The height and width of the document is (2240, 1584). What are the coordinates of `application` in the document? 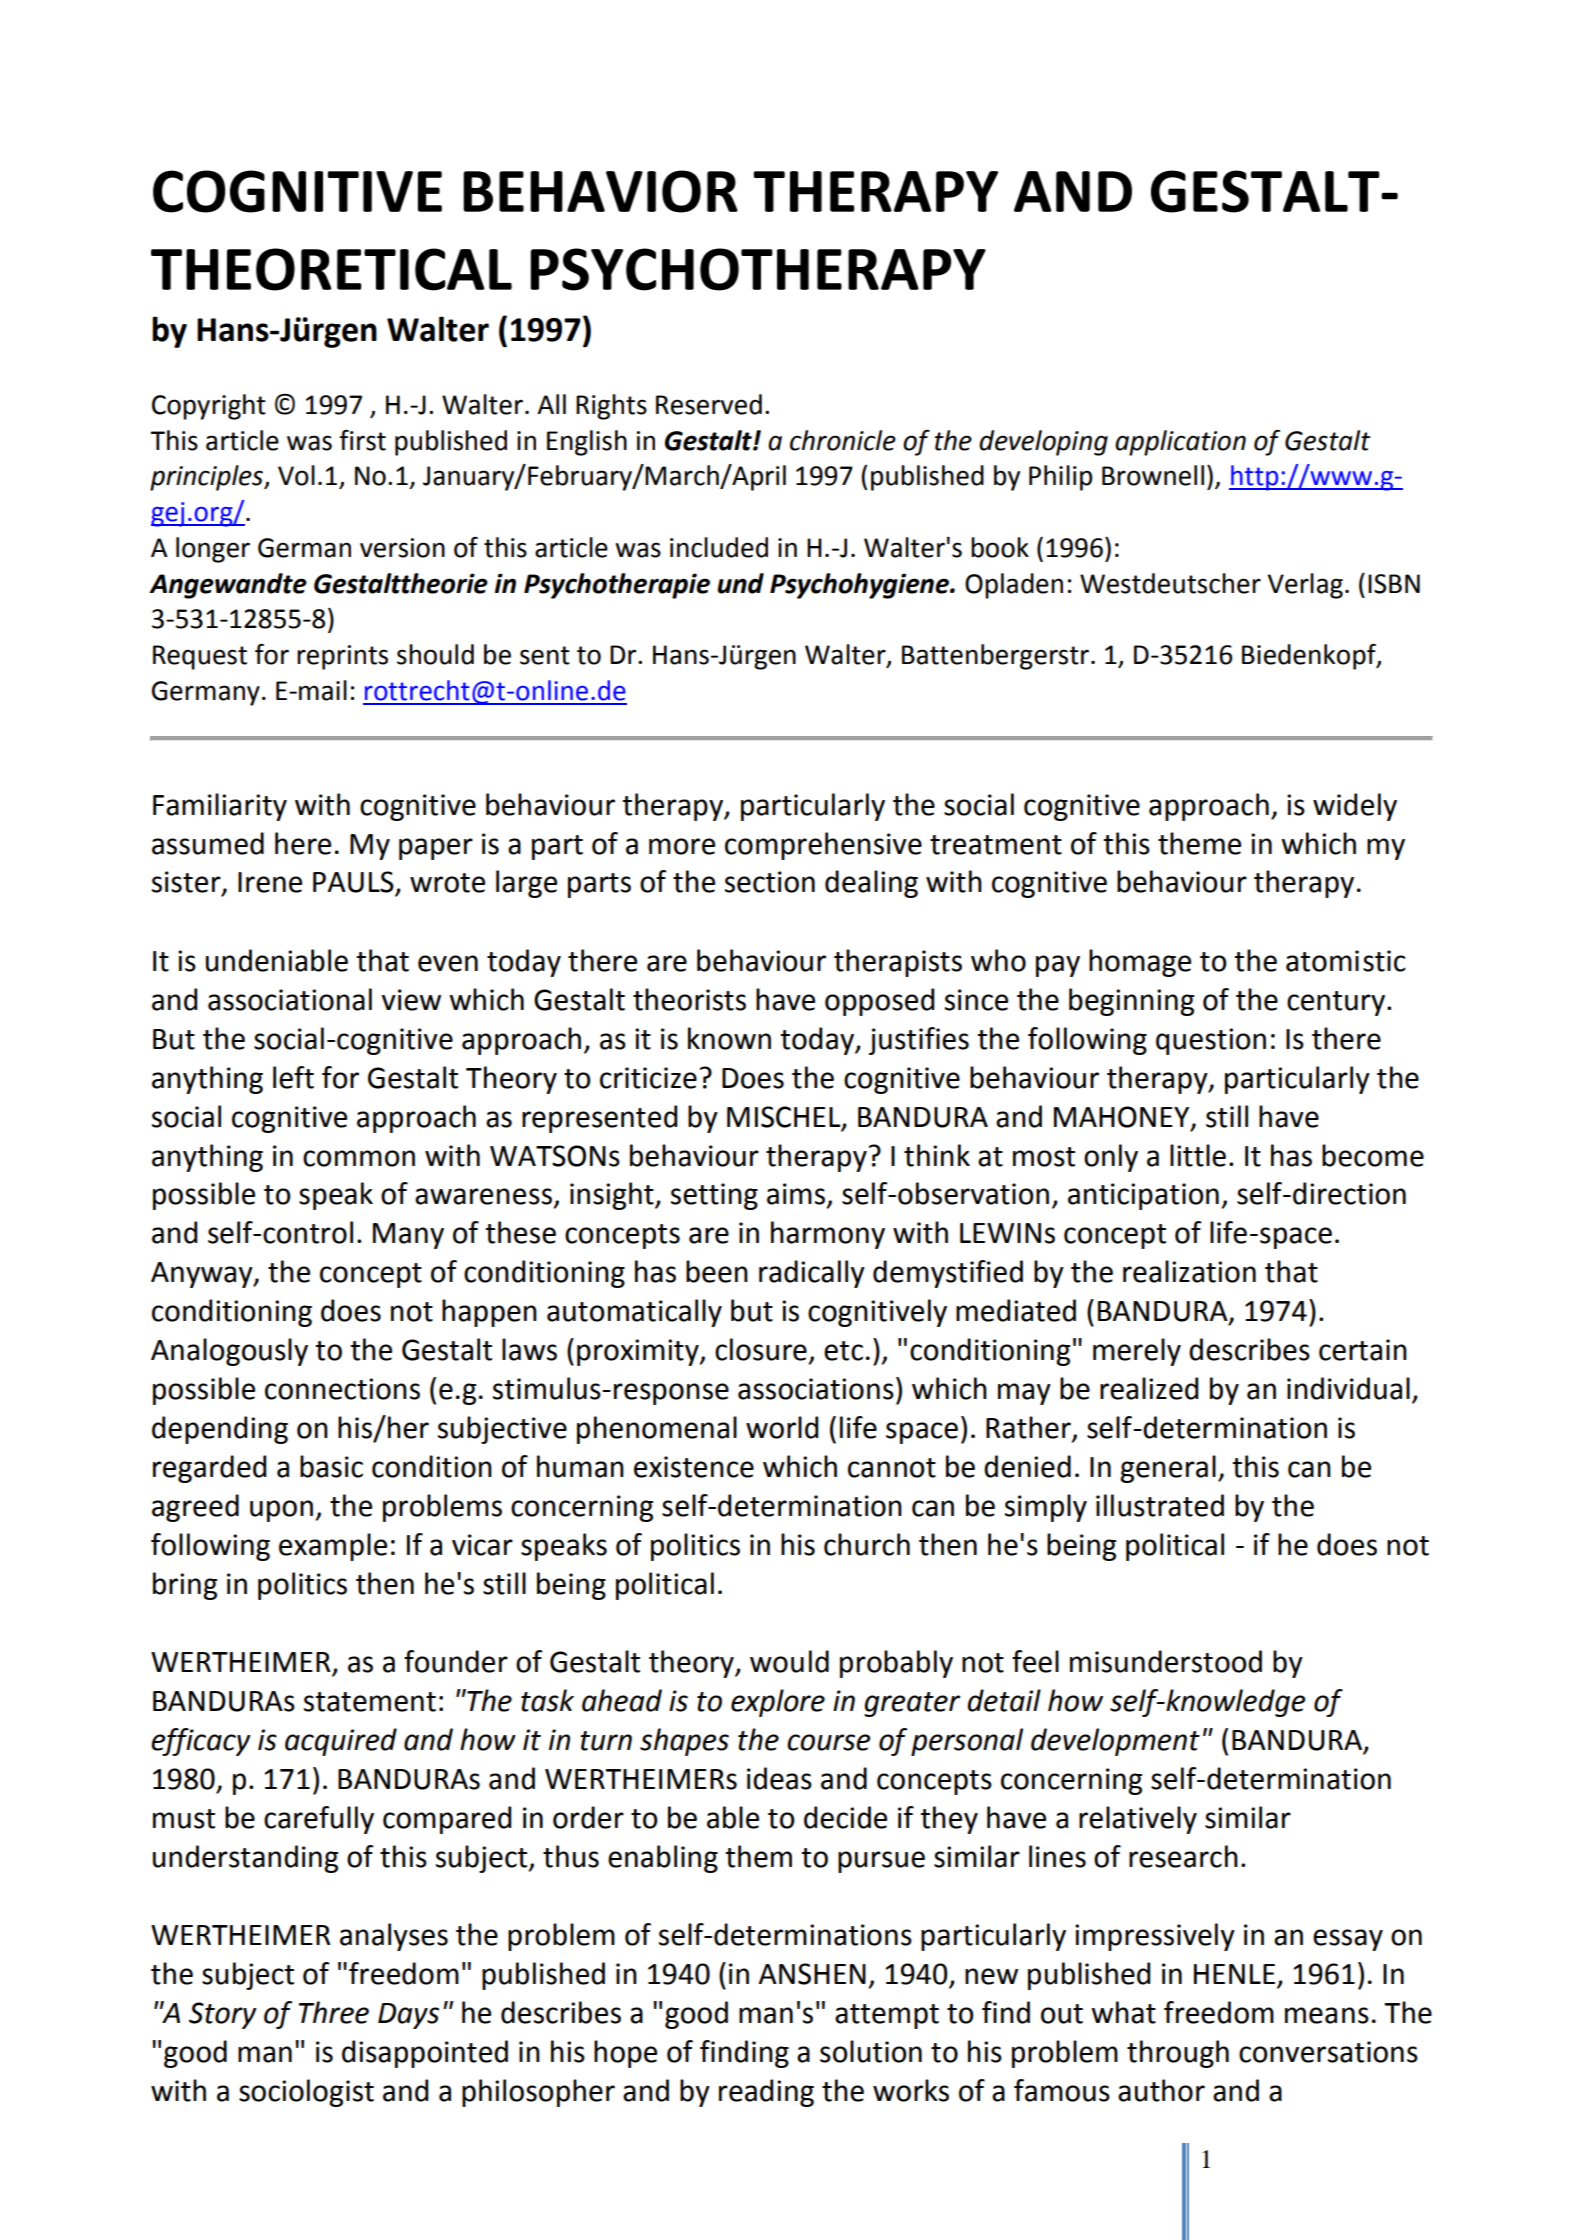 It's located at (1180, 443).
